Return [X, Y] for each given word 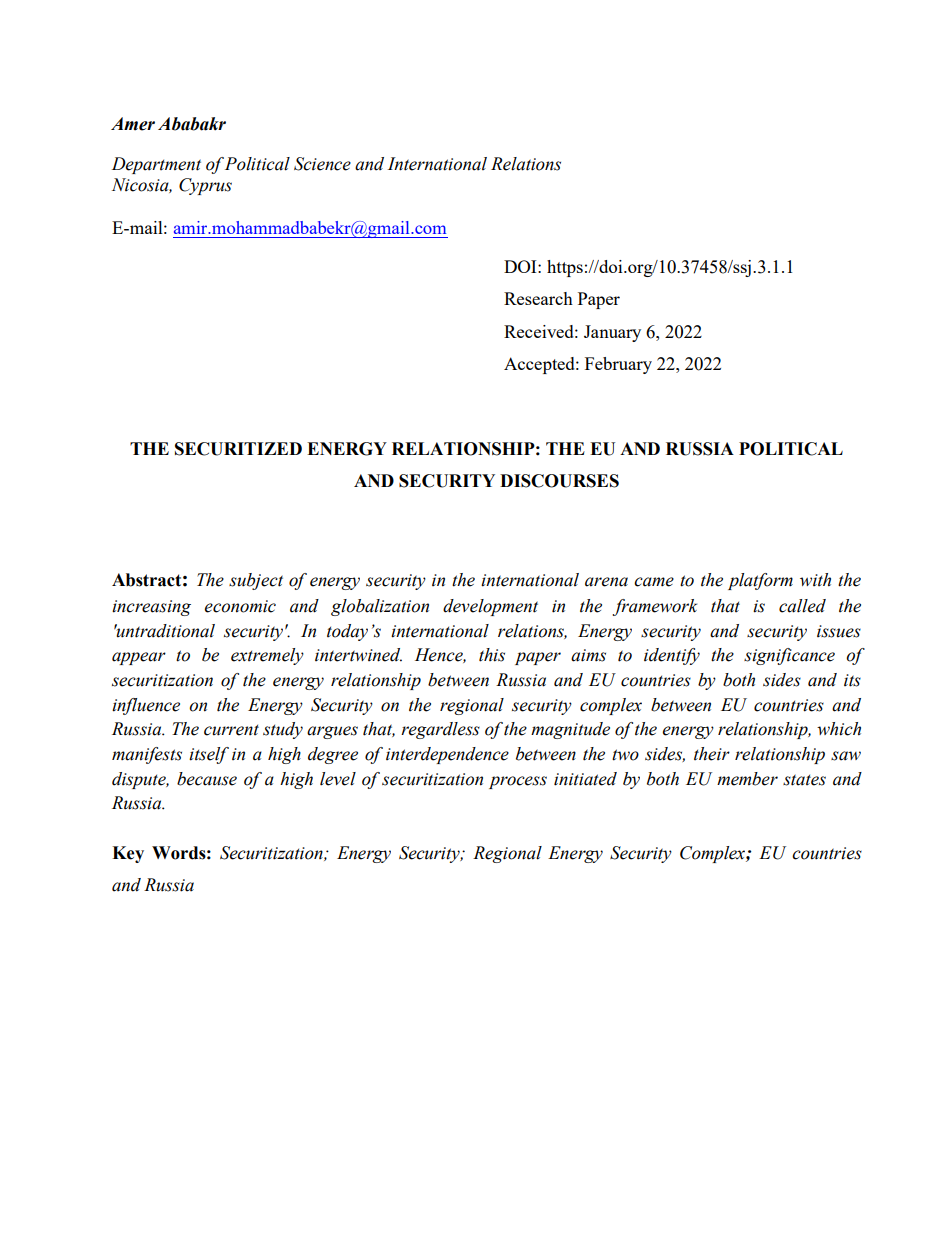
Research [538, 298]
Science [322, 164]
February [618, 365]
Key [128, 854]
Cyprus [205, 186]
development [490, 607]
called [802, 606]
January [612, 333]
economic [240, 606]
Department [156, 165]
